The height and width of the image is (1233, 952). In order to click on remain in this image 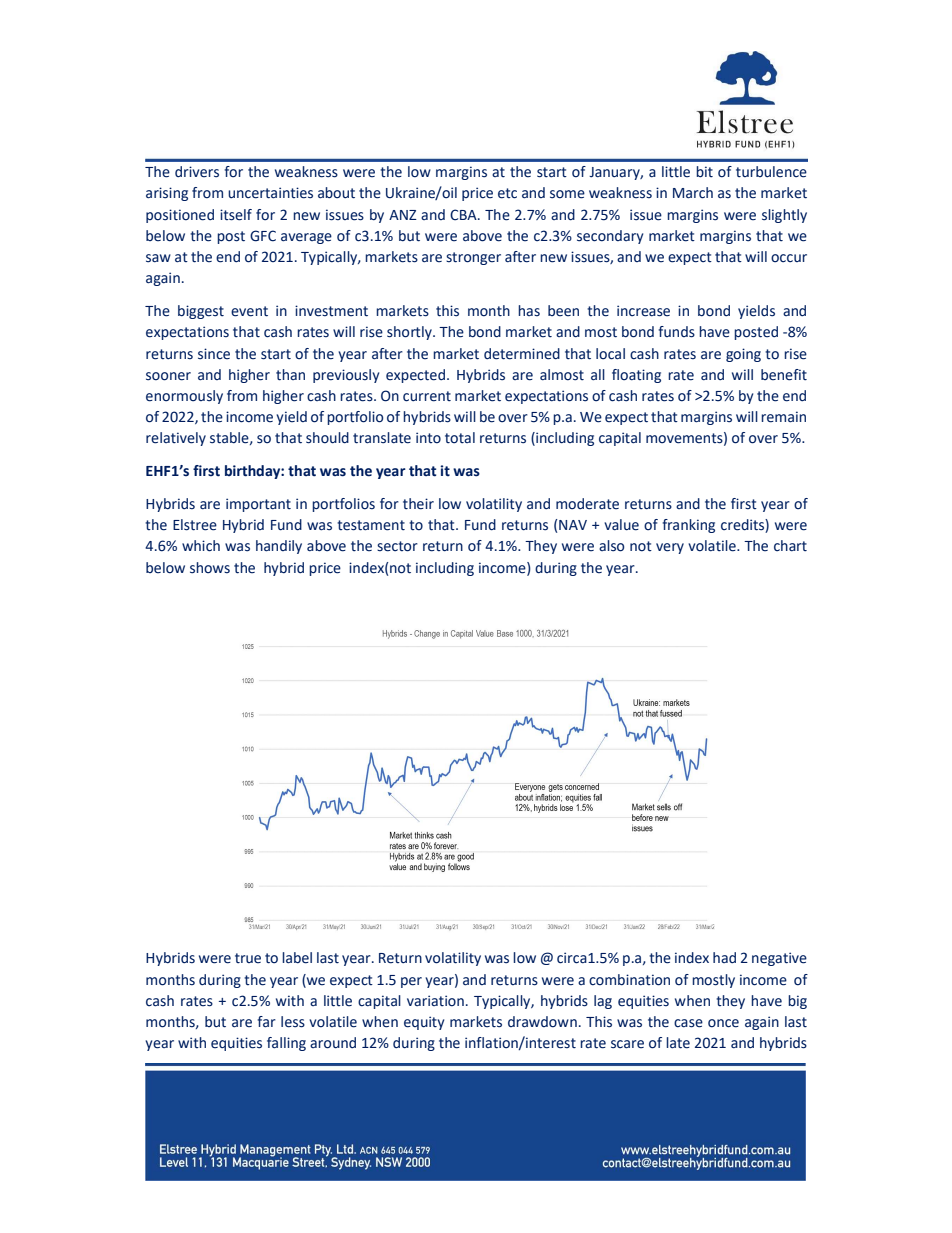, I will do `click(783, 417)`.
